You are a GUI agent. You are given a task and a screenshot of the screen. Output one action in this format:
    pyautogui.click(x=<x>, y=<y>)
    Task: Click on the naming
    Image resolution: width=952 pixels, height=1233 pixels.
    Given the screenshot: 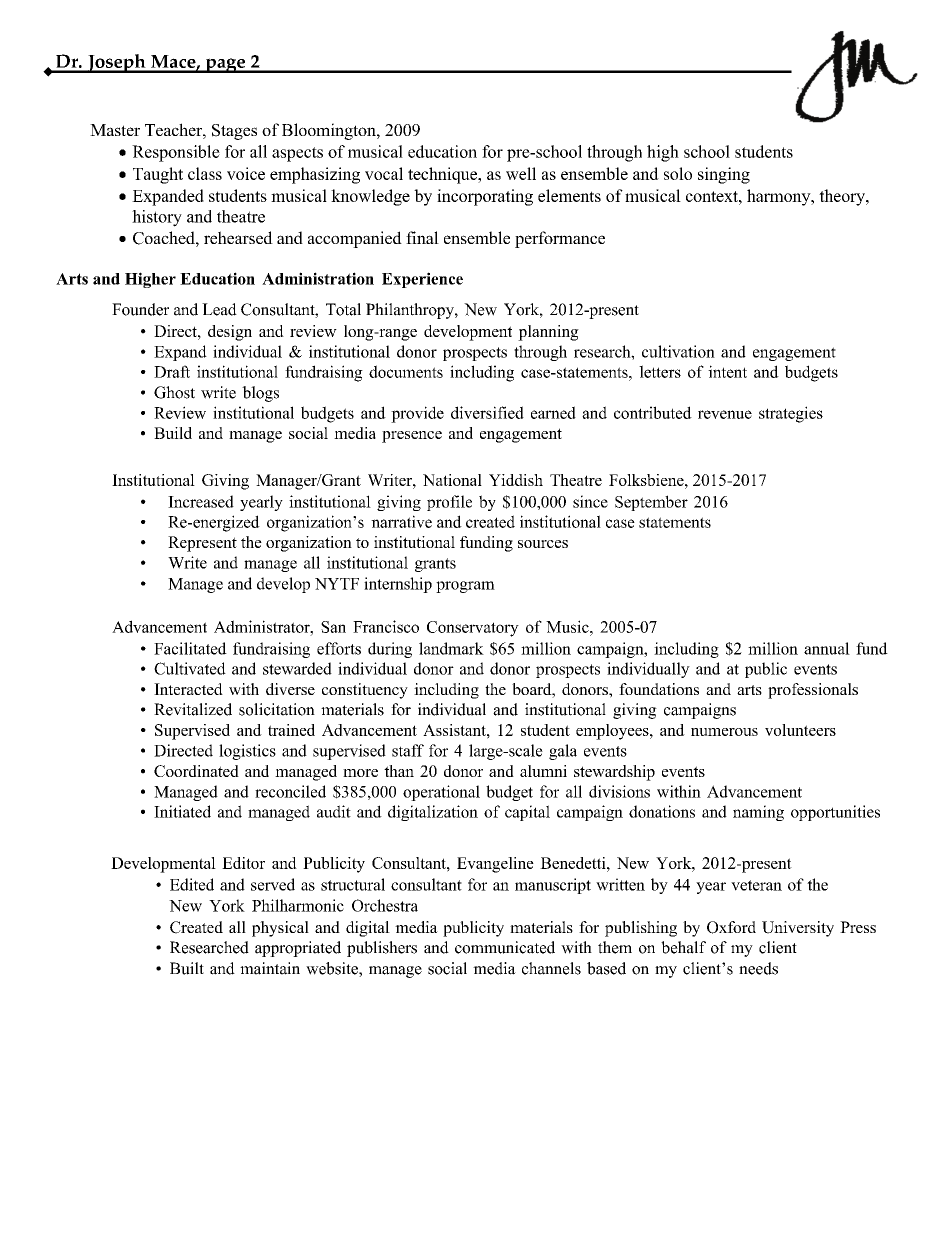 What is the action you would take?
    pyautogui.click(x=758, y=813)
